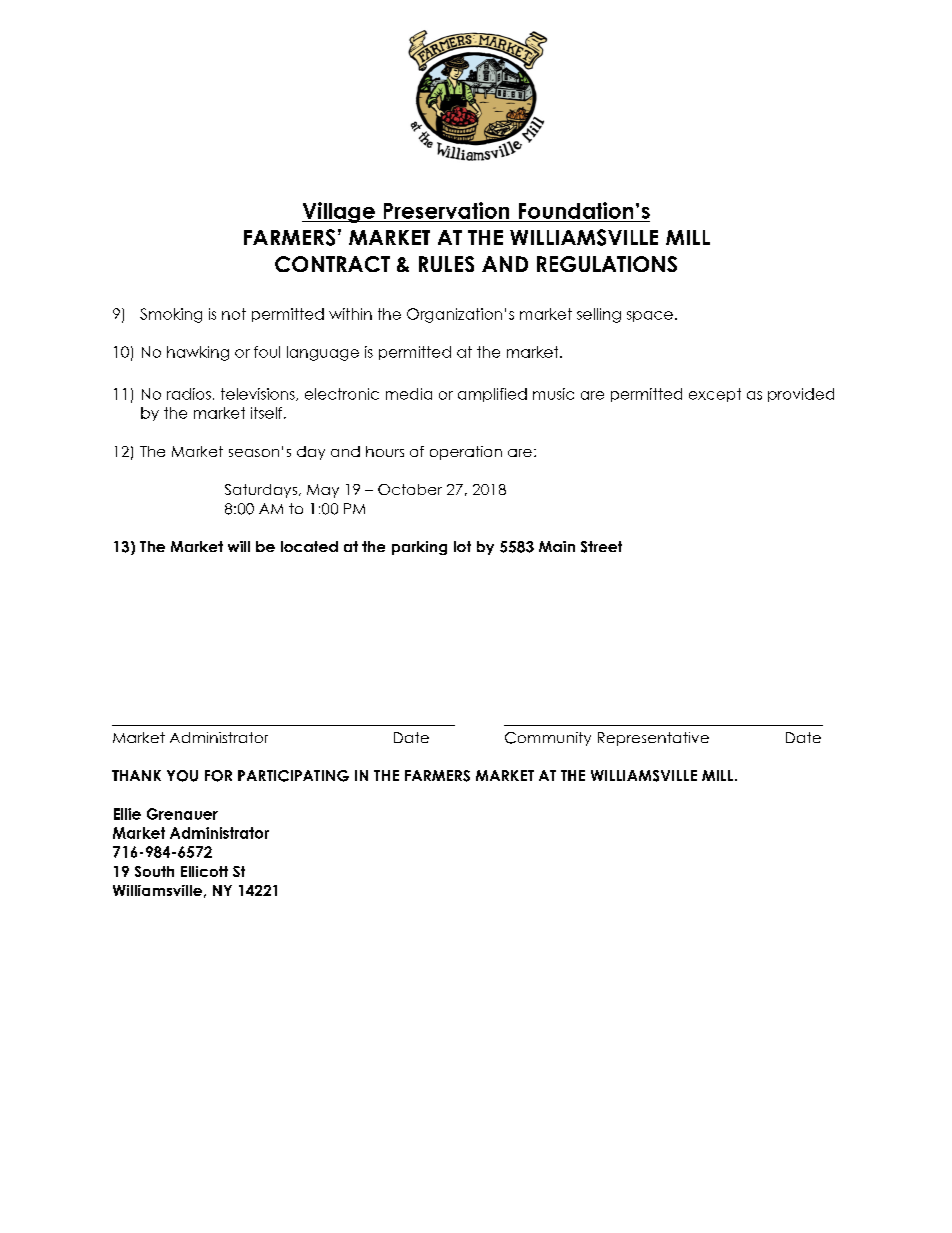 This page has height=1233, width=952. What do you see at coordinates (339, 212) in the page?
I see `Village` at bounding box center [339, 212].
